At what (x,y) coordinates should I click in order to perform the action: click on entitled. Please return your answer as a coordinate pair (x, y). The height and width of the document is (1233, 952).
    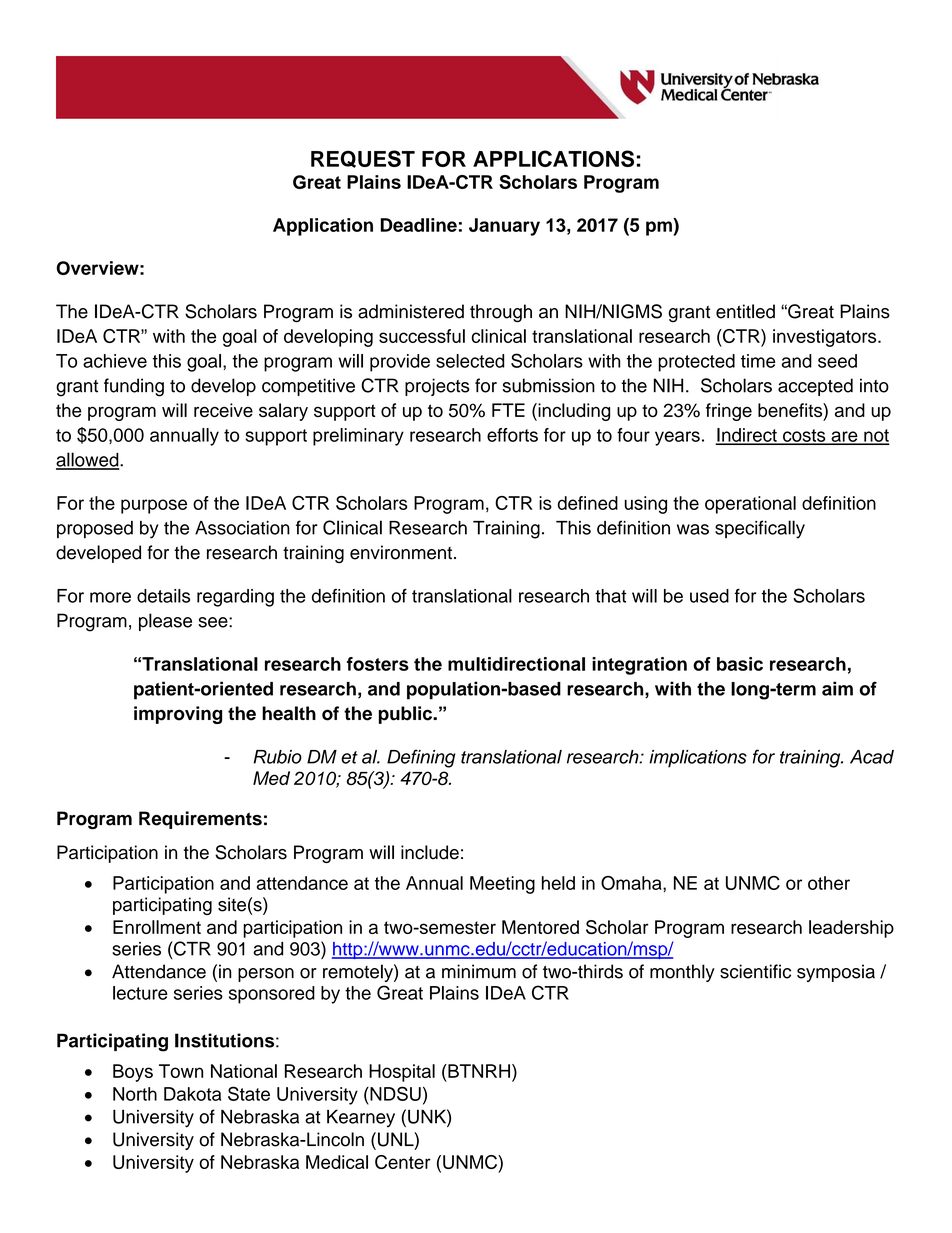
    Looking at the image, I should click on (745, 311).
